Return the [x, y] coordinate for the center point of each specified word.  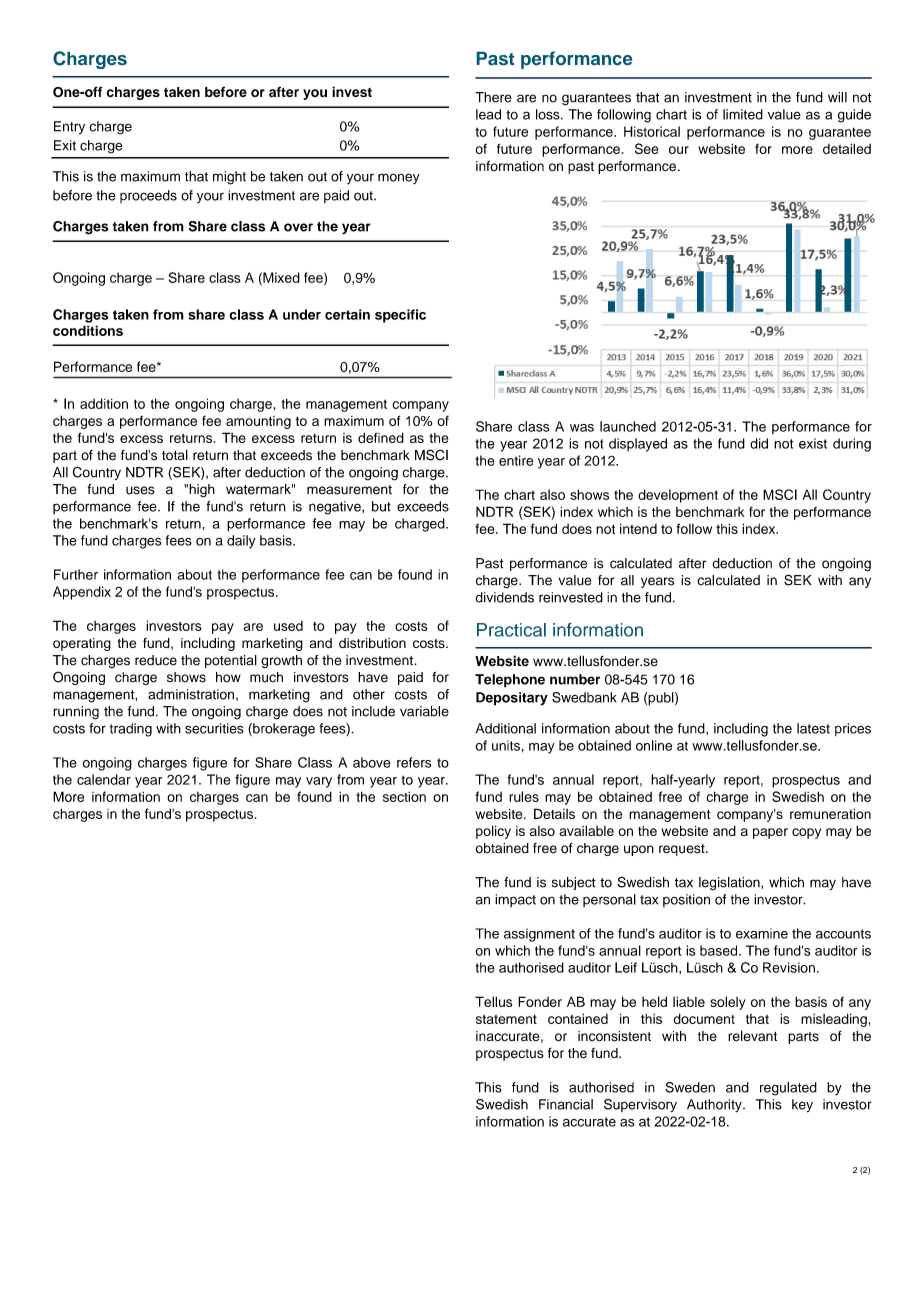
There [493, 97]
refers [414, 762]
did [759, 443]
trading [131, 730]
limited [743, 114]
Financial [566, 1104]
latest [813, 728]
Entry [69, 127]
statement [506, 1019]
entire [516, 460]
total [175, 455]
